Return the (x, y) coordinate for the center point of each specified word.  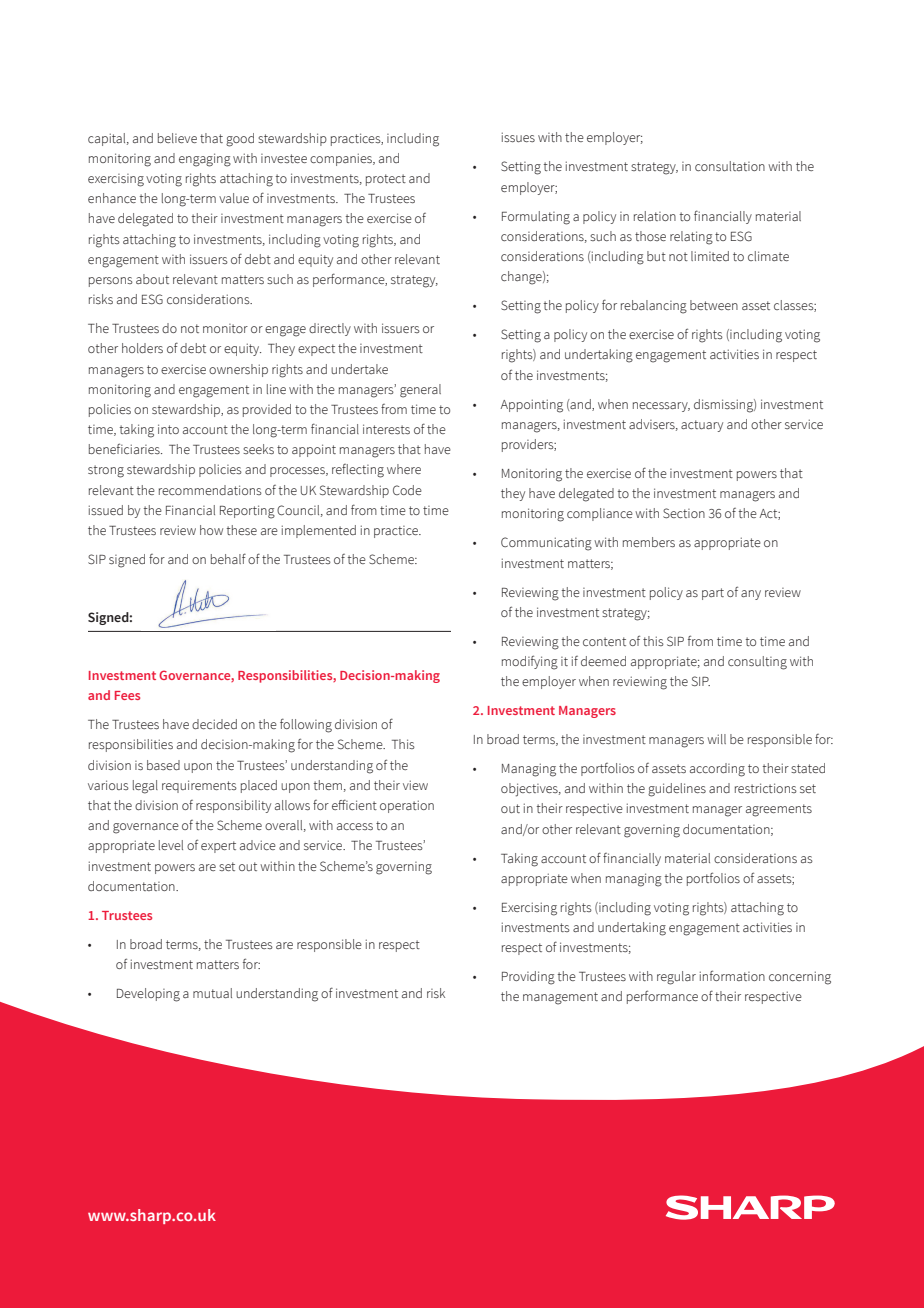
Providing (528, 978)
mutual (212, 993)
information (732, 975)
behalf (228, 558)
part (713, 594)
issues (518, 137)
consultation (730, 166)
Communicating (546, 544)
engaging (205, 160)
